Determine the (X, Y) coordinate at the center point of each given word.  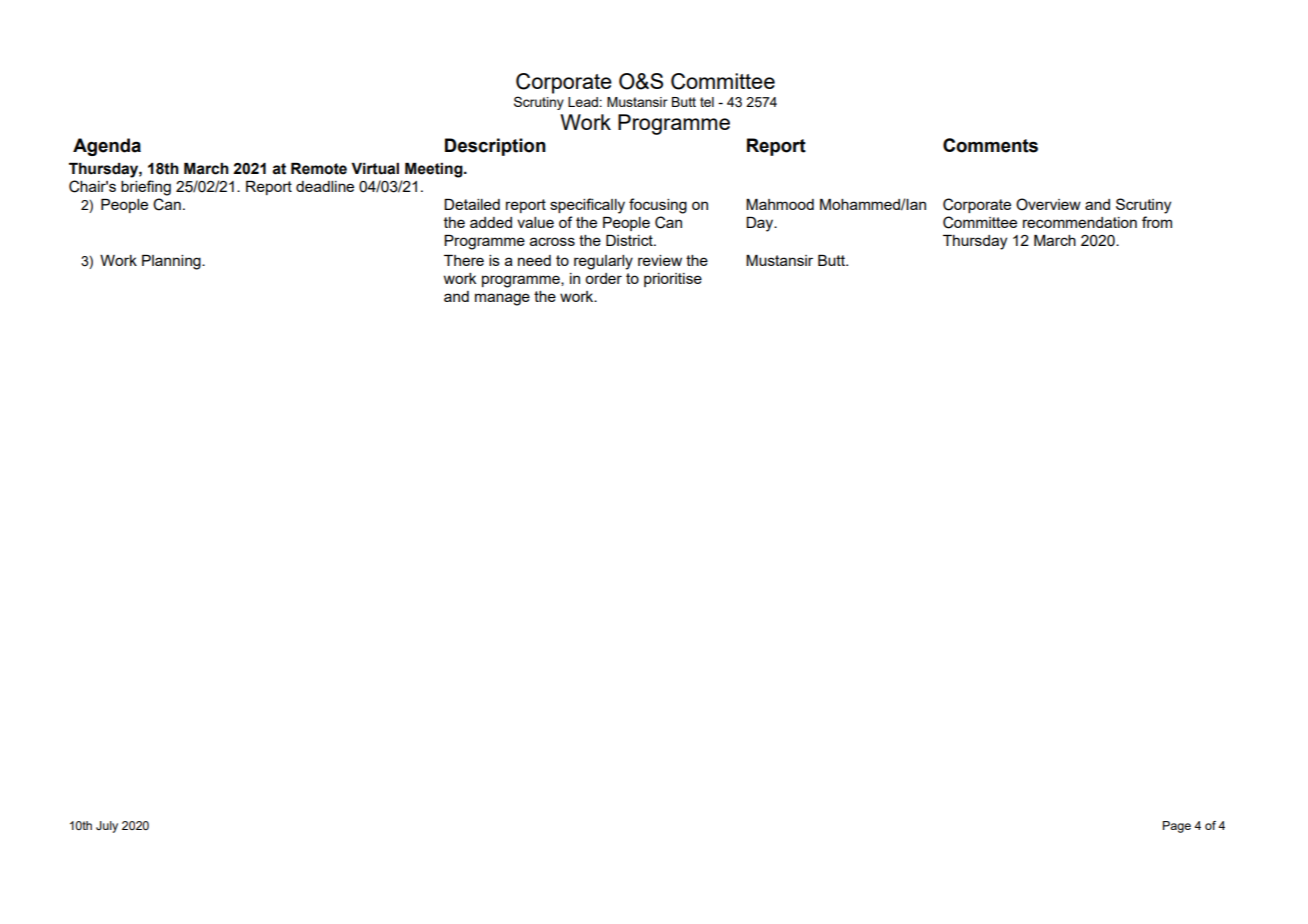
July (107, 827)
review (660, 260)
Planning (172, 262)
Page (1177, 827)
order (603, 278)
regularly (603, 262)
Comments (990, 145)
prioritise (673, 280)
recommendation (1080, 222)
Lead (583, 102)
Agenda (107, 147)
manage (502, 299)
